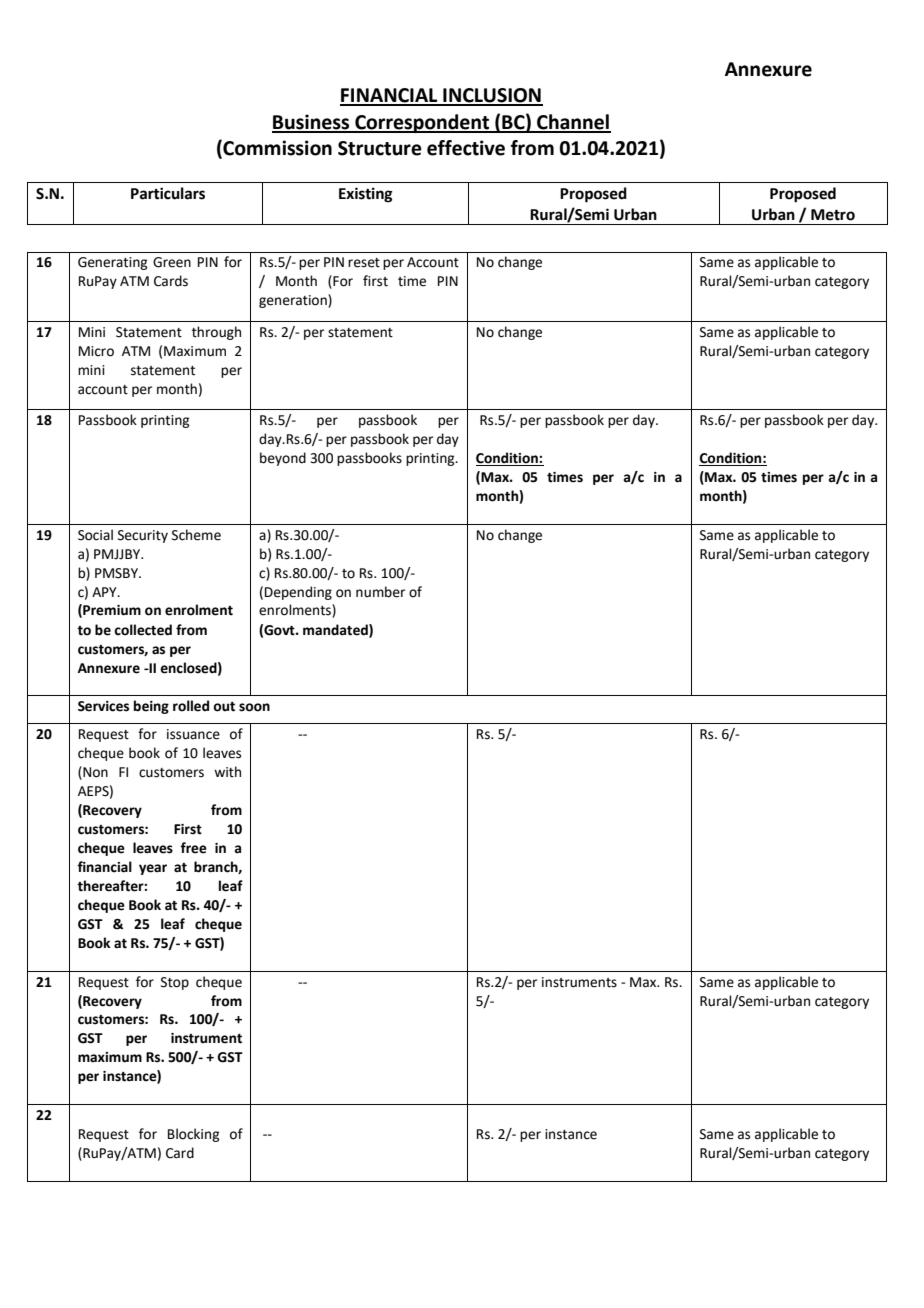 The width and height of the image is (924, 1308). I want to click on Stop, so click(175, 983).
